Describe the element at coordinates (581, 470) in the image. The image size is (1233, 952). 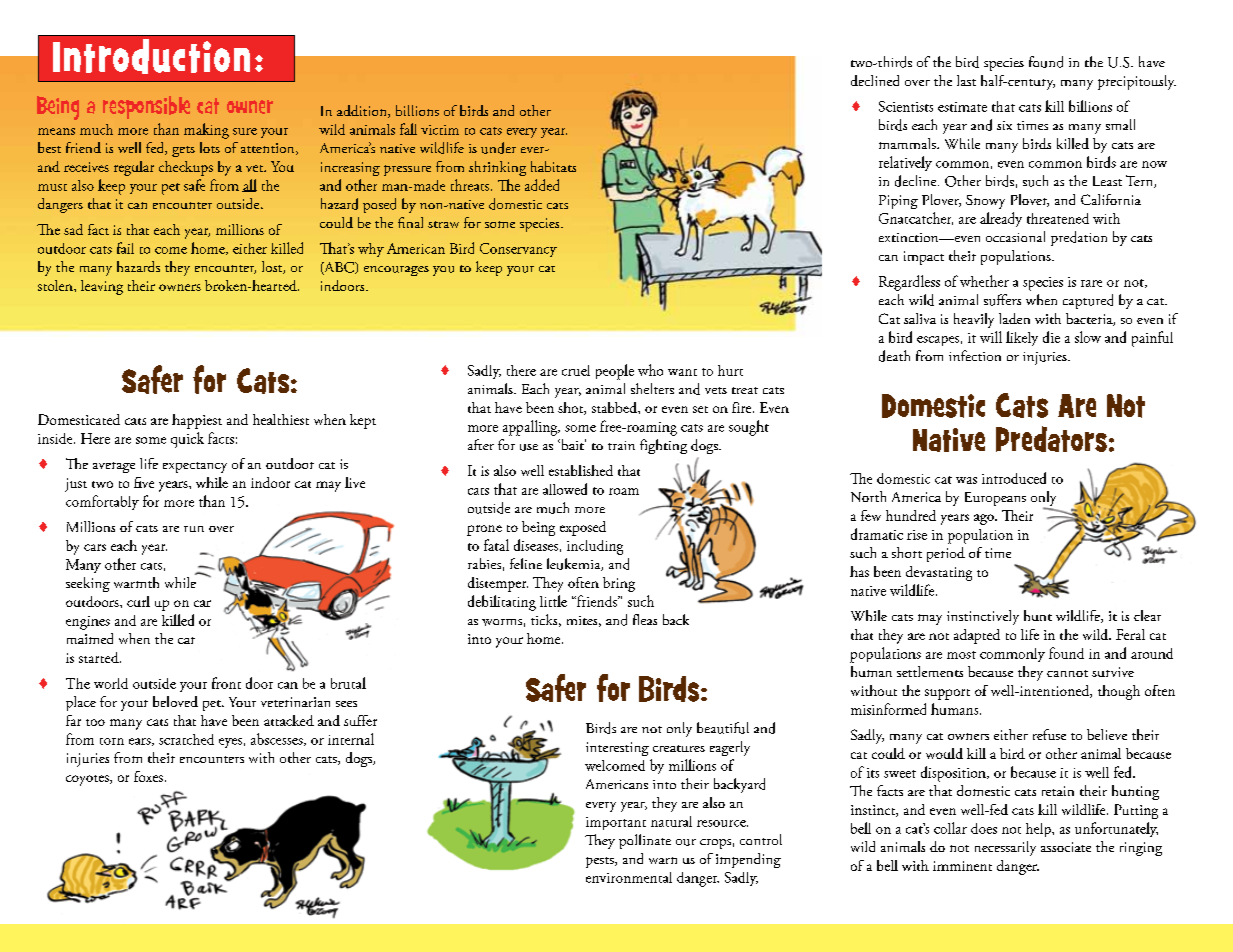
I see `established` at that location.
